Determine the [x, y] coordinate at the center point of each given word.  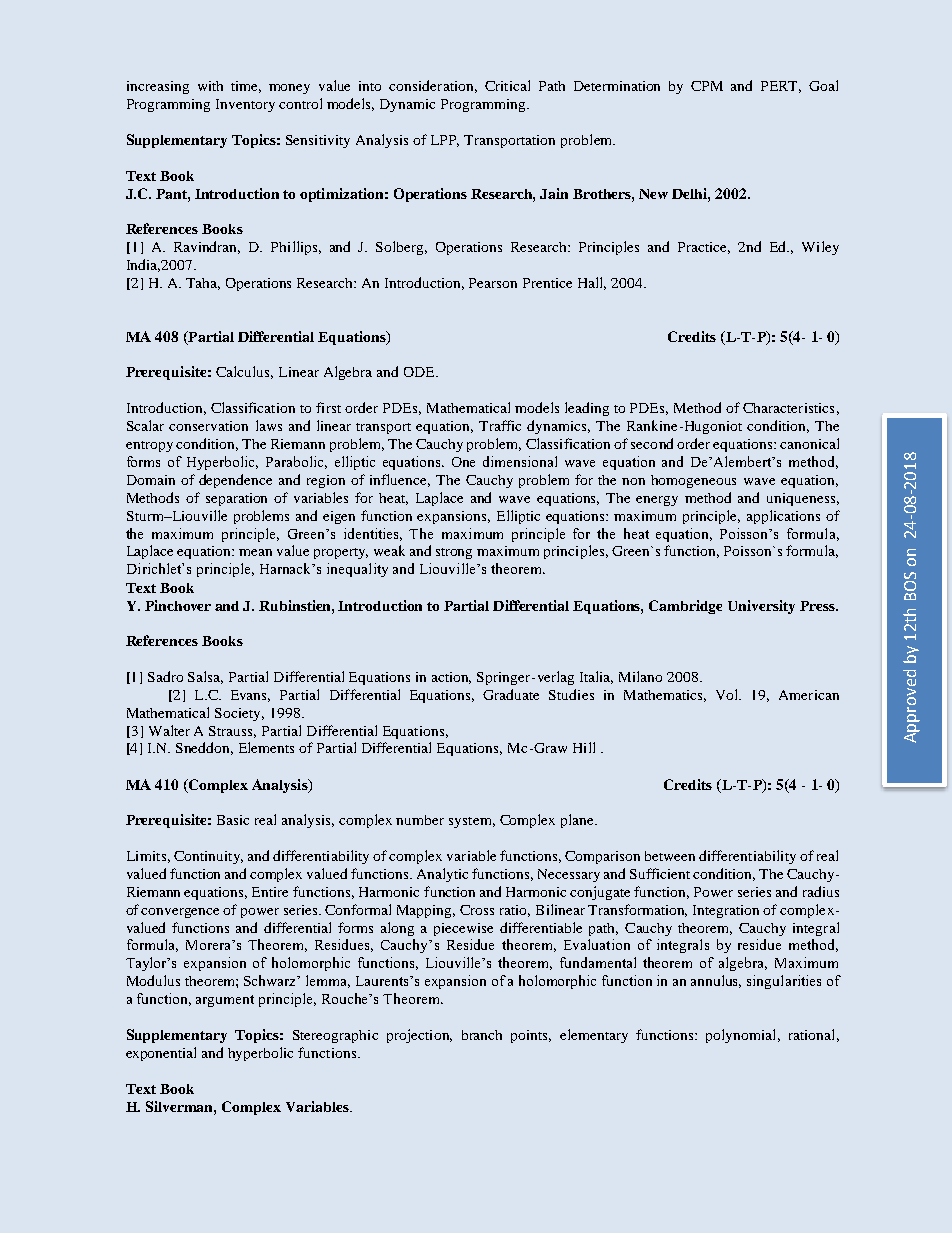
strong [454, 553]
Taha [203, 284]
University [761, 607]
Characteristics [788, 408]
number [420, 820]
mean [255, 552]
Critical [507, 85]
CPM [707, 86]
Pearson [493, 283]
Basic [233, 820]
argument [225, 1001]
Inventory [245, 105]
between [670, 856]
